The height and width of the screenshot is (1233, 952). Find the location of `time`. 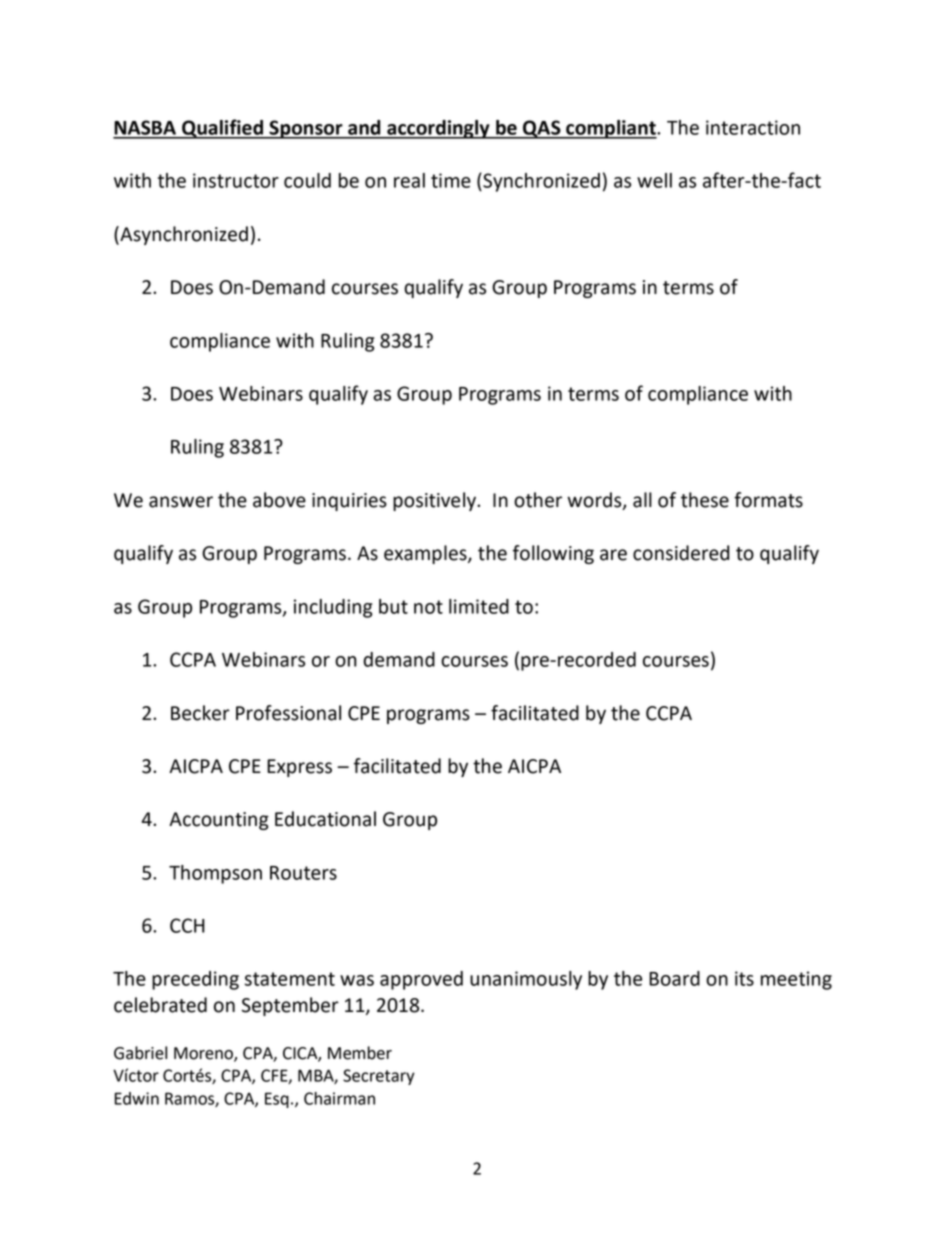

time is located at coordinates (451, 180).
